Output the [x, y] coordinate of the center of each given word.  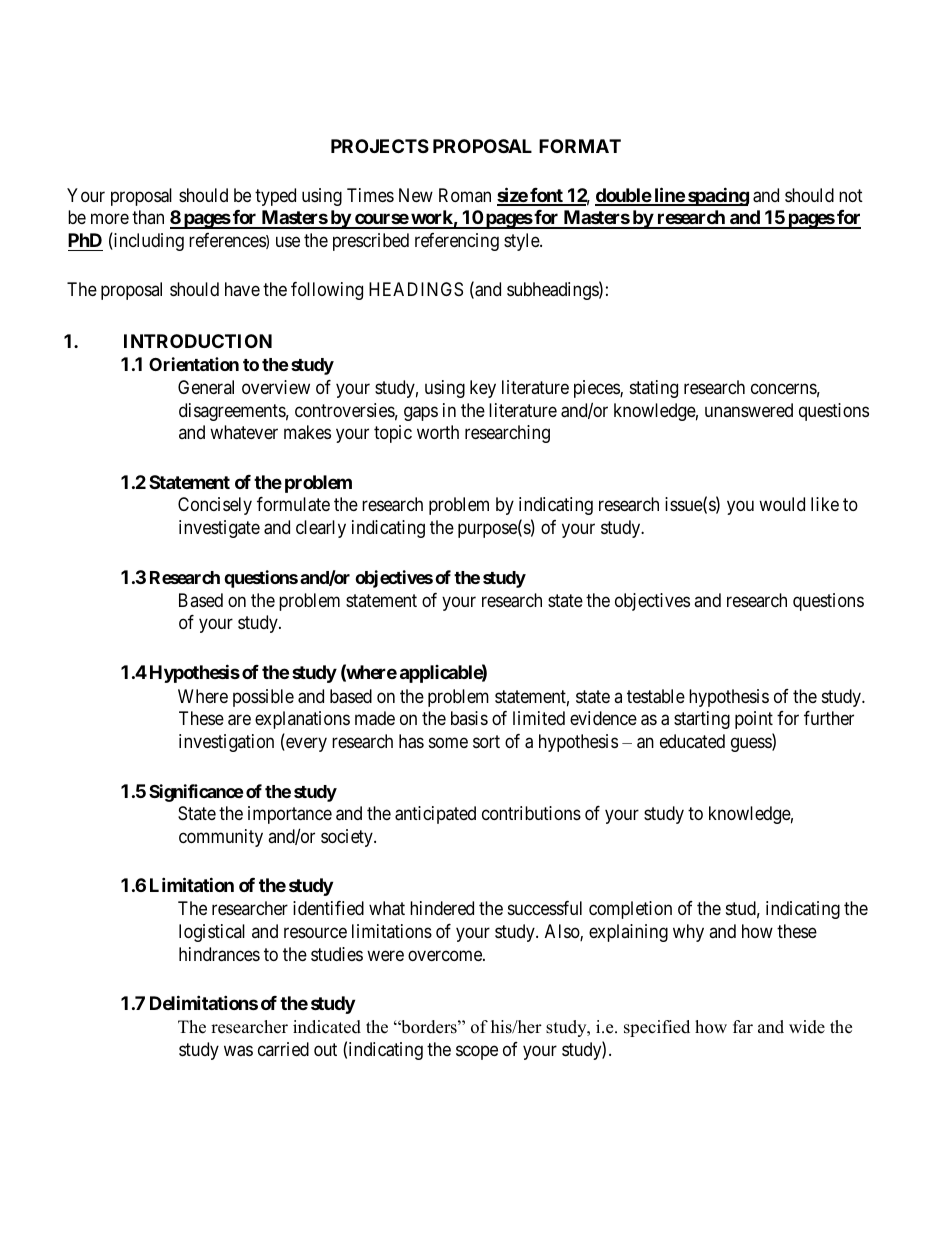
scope [477, 1052]
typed [275, 197]
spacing [717, 196]
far [743, 1026]
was [238, 1051]
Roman [465, 195]
